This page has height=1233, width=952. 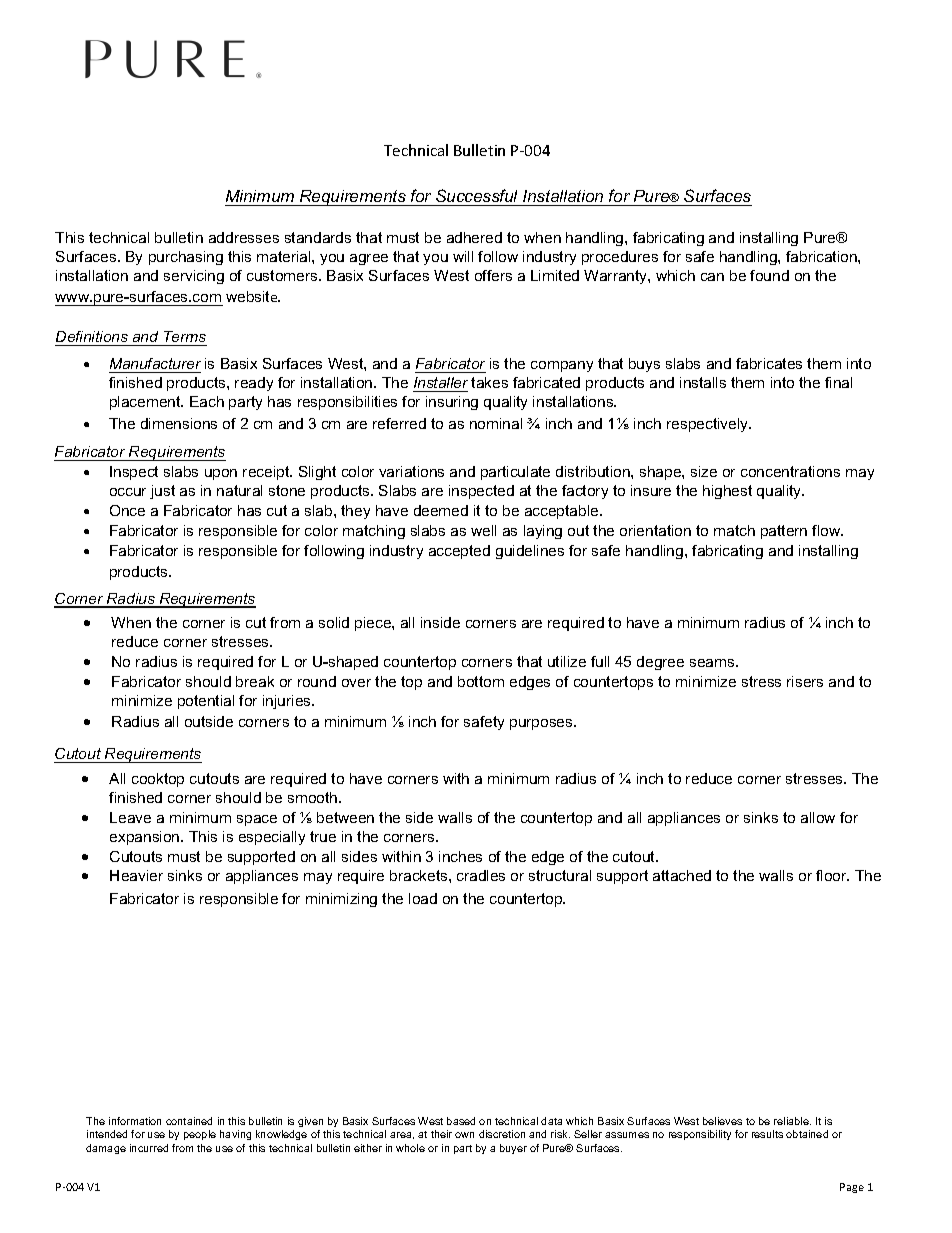 What do you see at coordinates (186, 258) in the page?
I see `purchasing` at bounding box center [186, 258].
